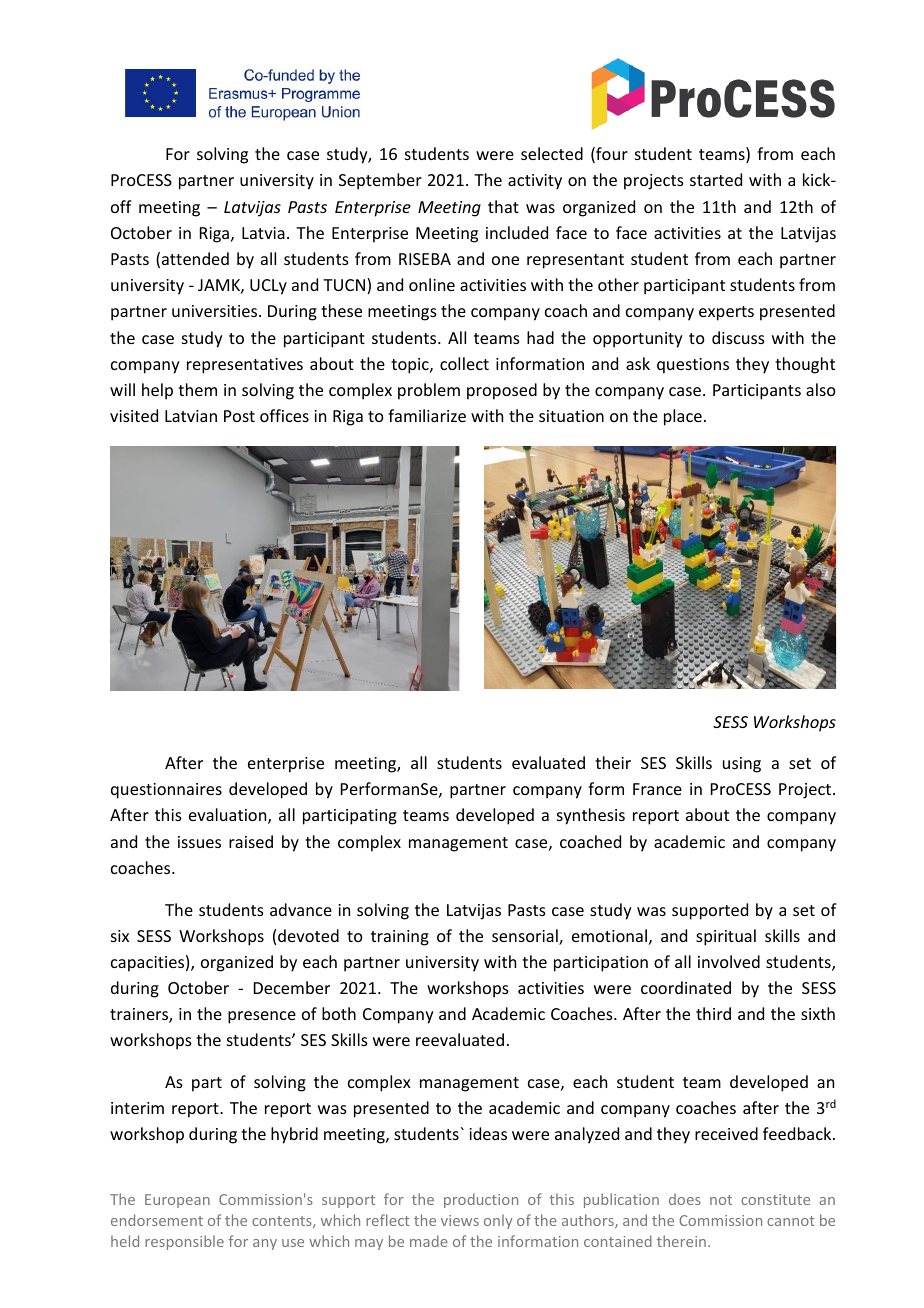 The image size is (924, 1308). Describe the element at coordinates (726, 937) in the screenshot. I see `spiritual` at that location.
